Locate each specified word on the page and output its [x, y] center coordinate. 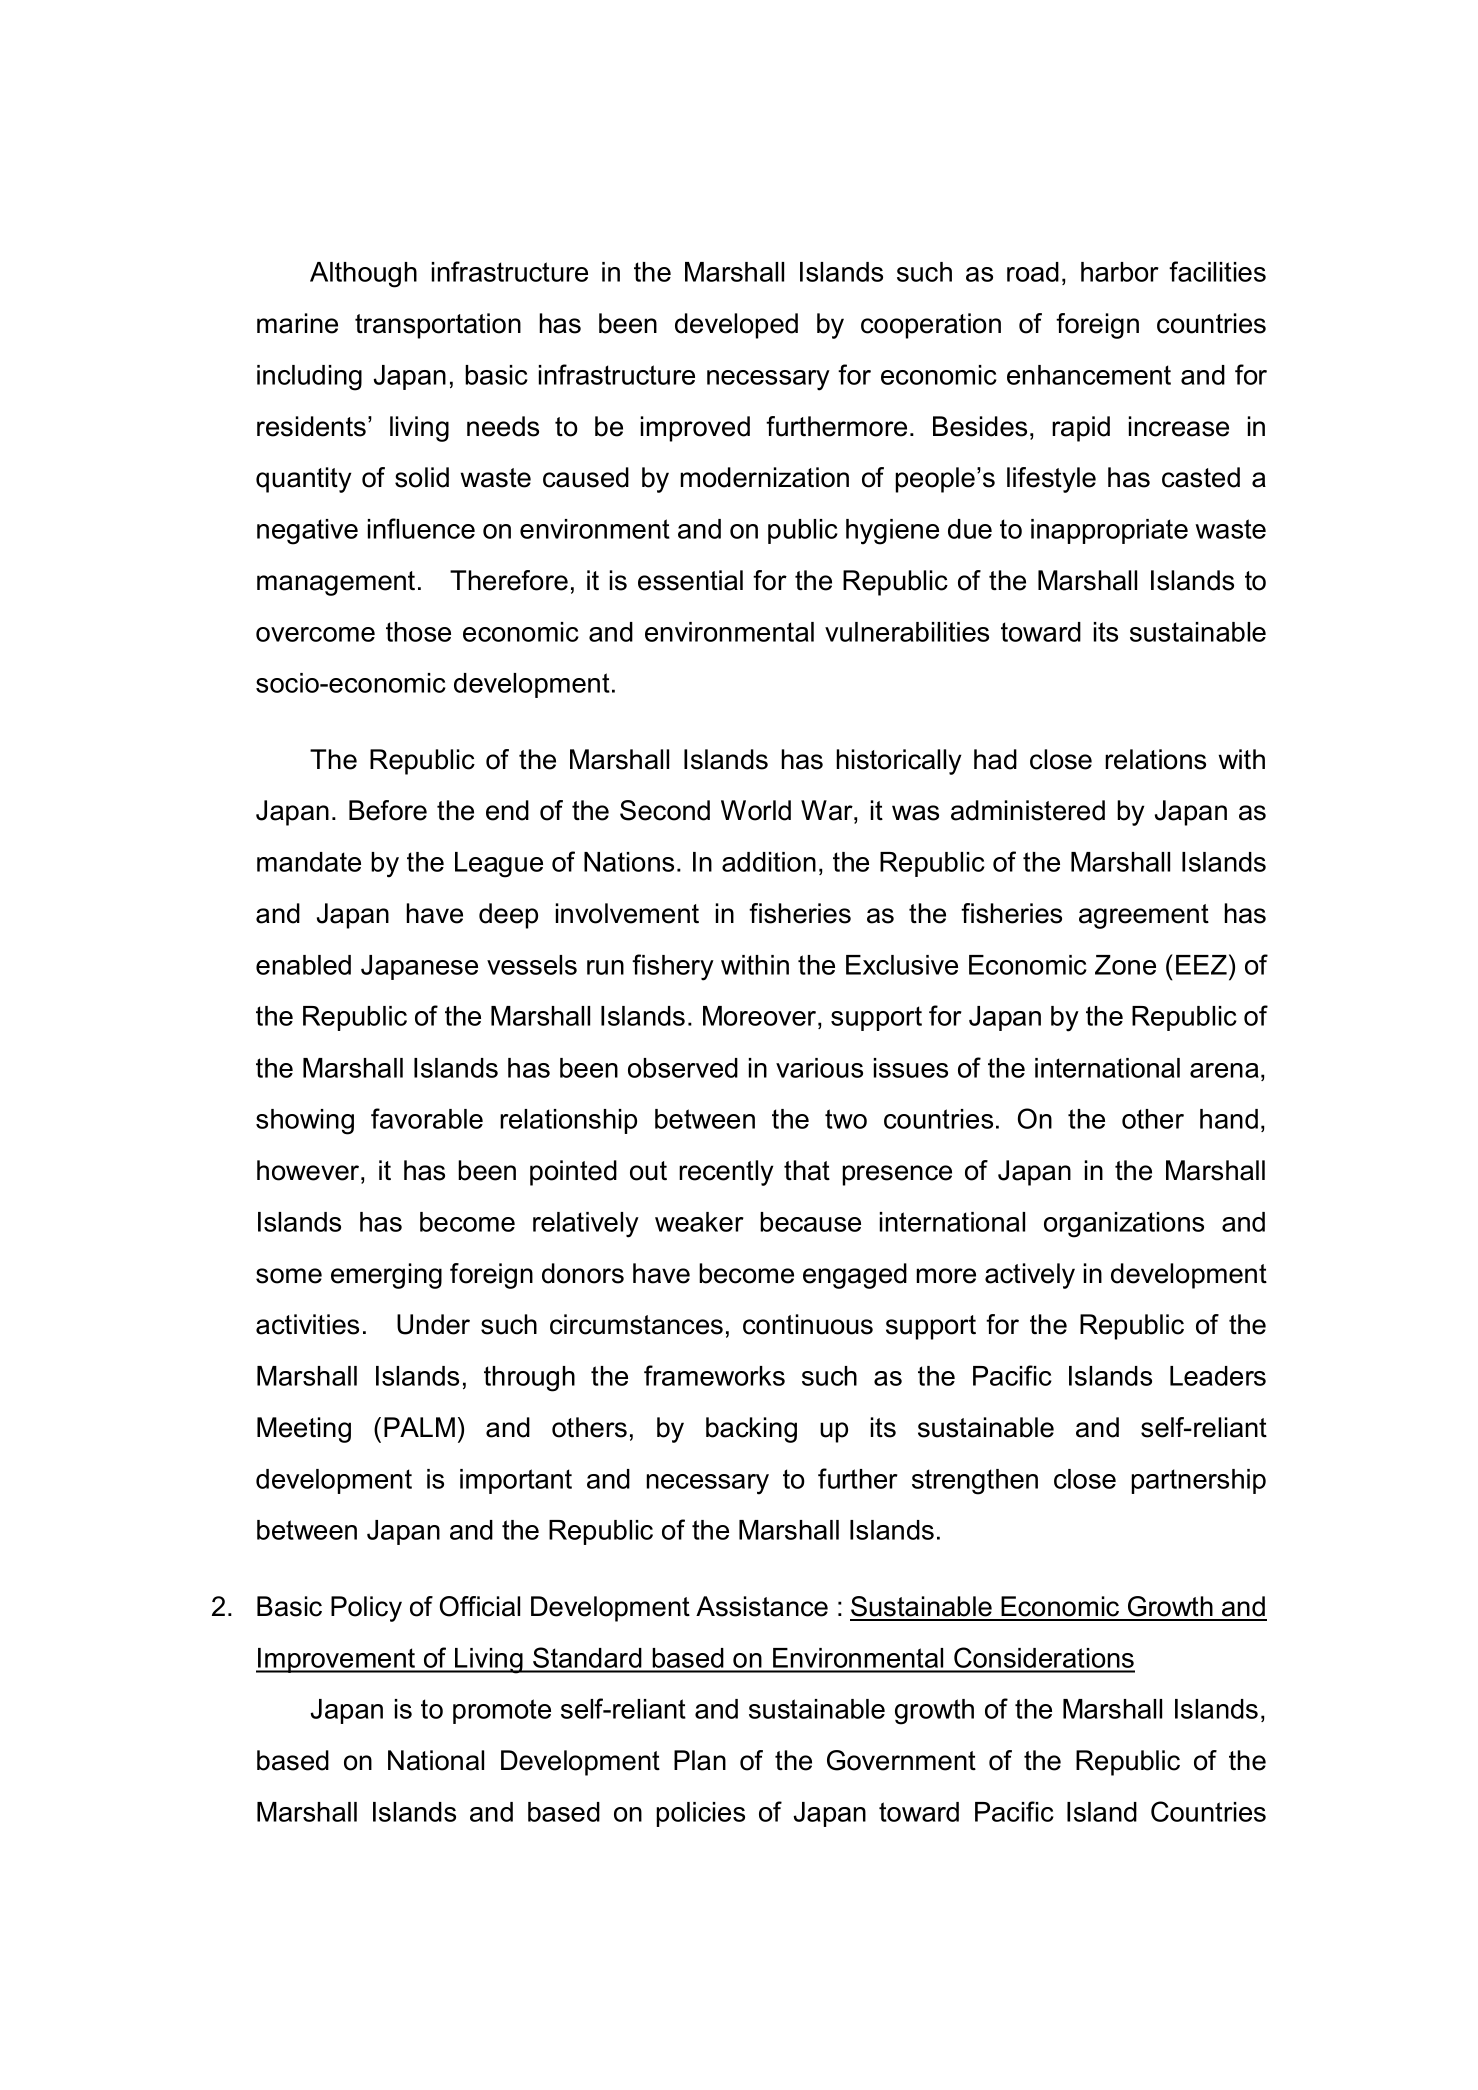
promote [502, 1711]
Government [901, 1760]
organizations [1124, 1225]
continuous [808, 1324]
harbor [1120, 272]
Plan [700, 1760]
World [756, 810]
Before [388, 810]
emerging [386, 1276]
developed [736, 326]
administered [1028, 810]
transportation [438, 326]
